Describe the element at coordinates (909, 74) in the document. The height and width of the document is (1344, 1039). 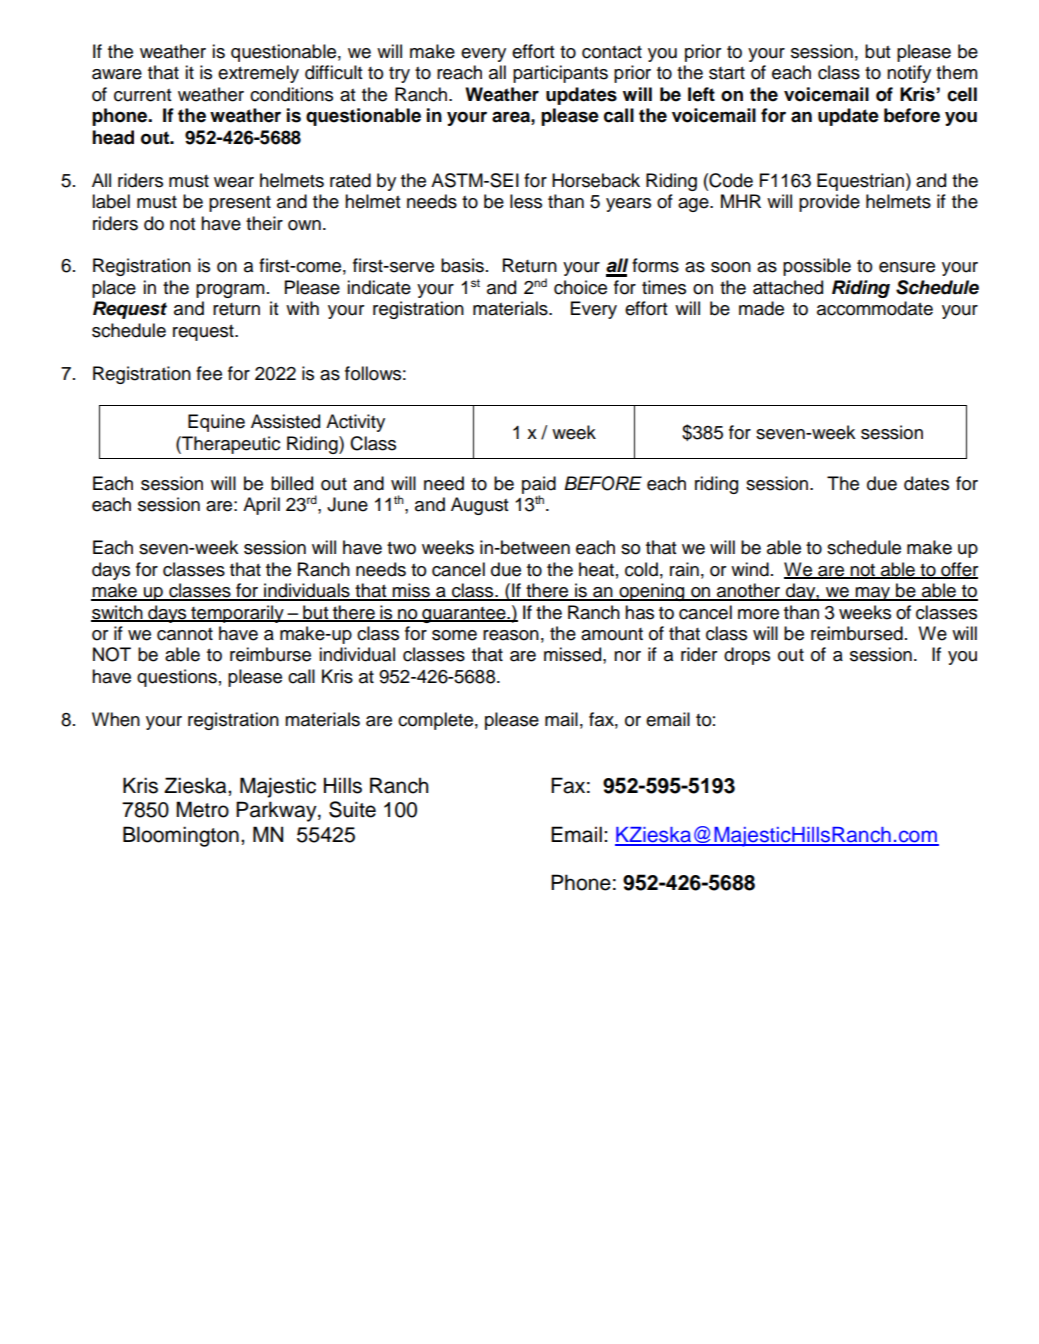
I see `notify` at that location.
